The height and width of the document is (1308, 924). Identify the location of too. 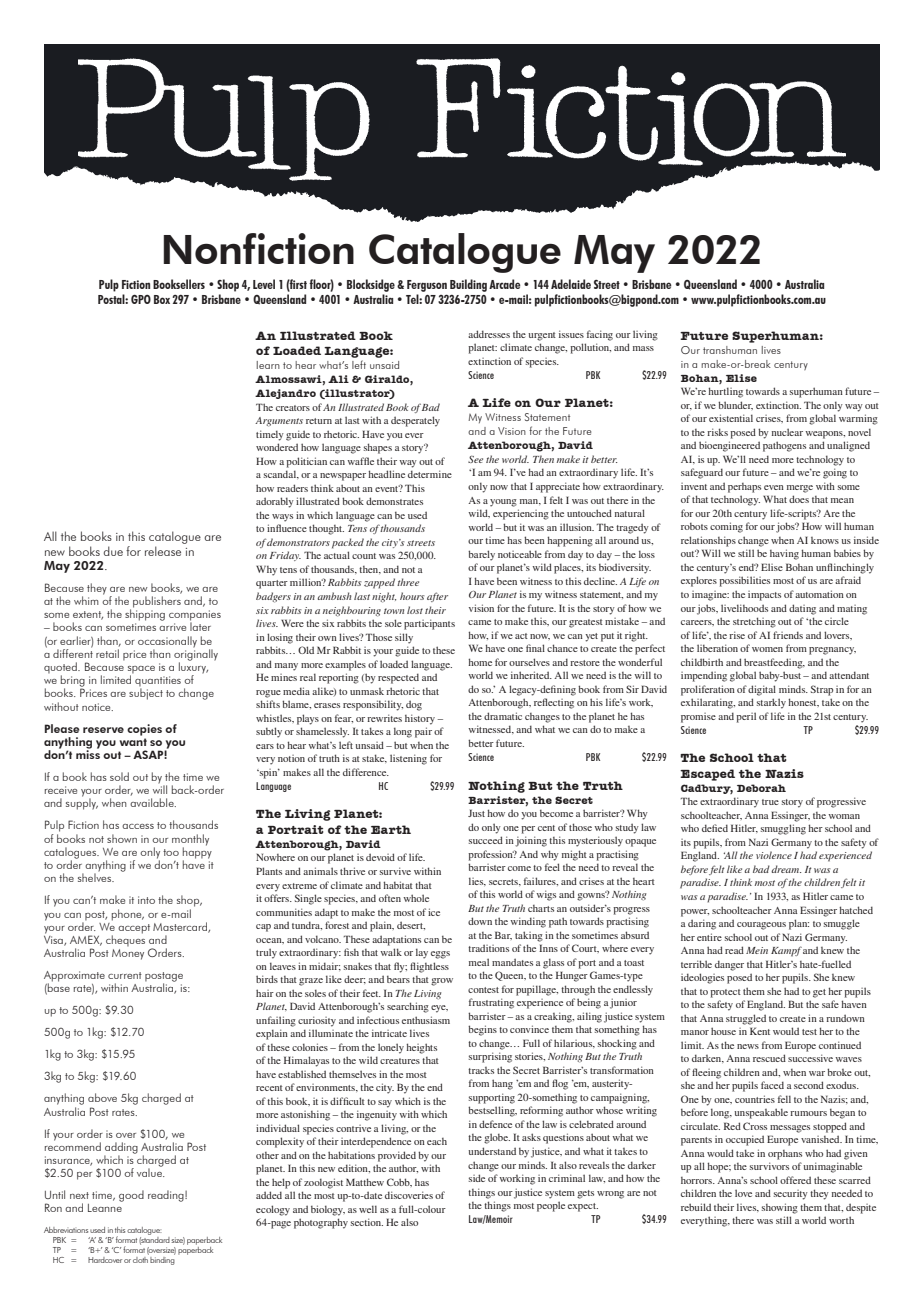
(171, 852).
